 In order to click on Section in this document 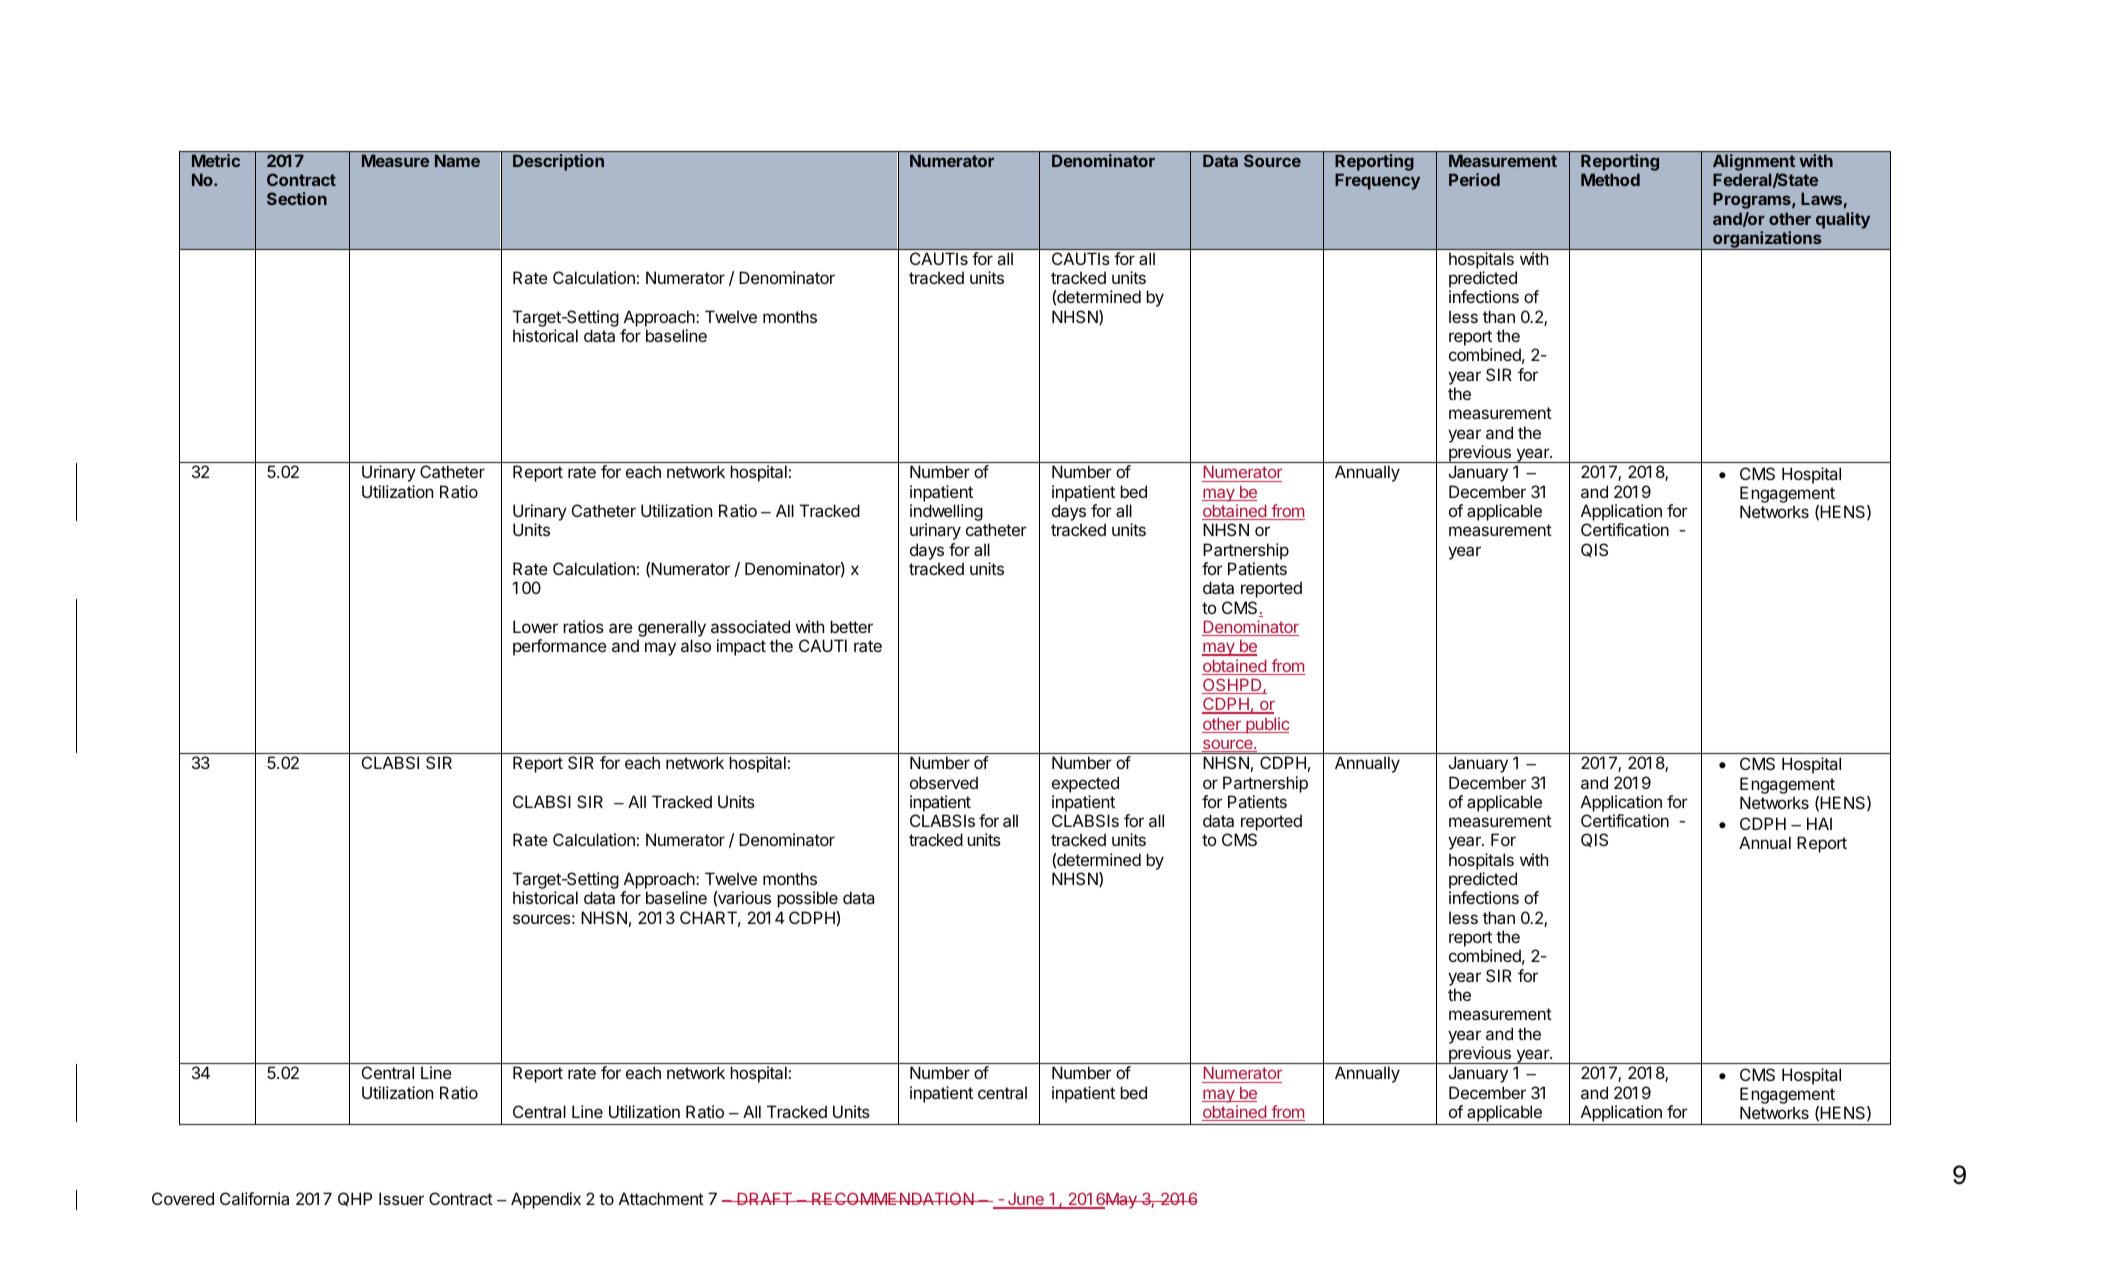, I will do `click(297, 198)`.
